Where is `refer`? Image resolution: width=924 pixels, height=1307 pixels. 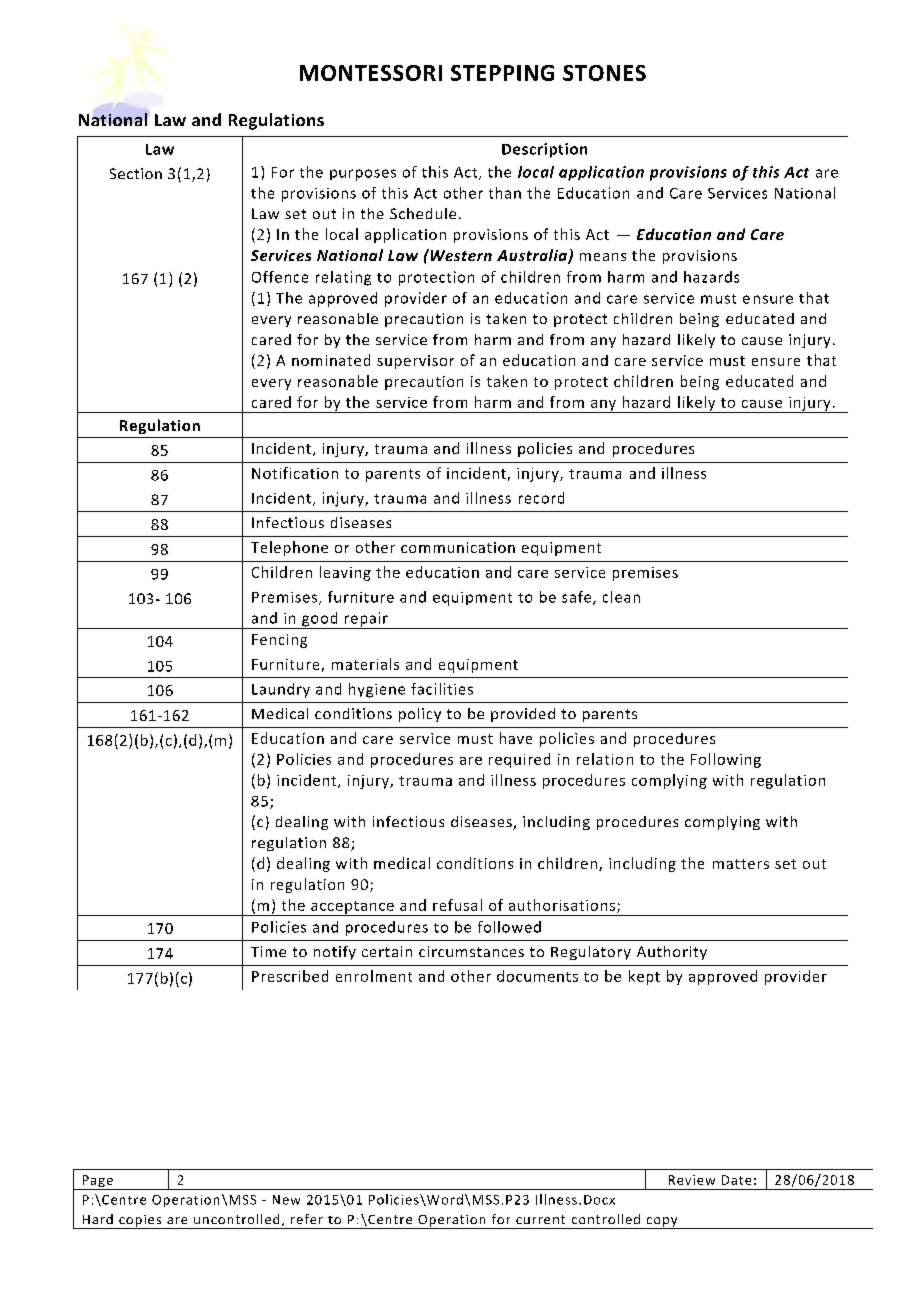
refer is located at coordinates (307, 1219).
